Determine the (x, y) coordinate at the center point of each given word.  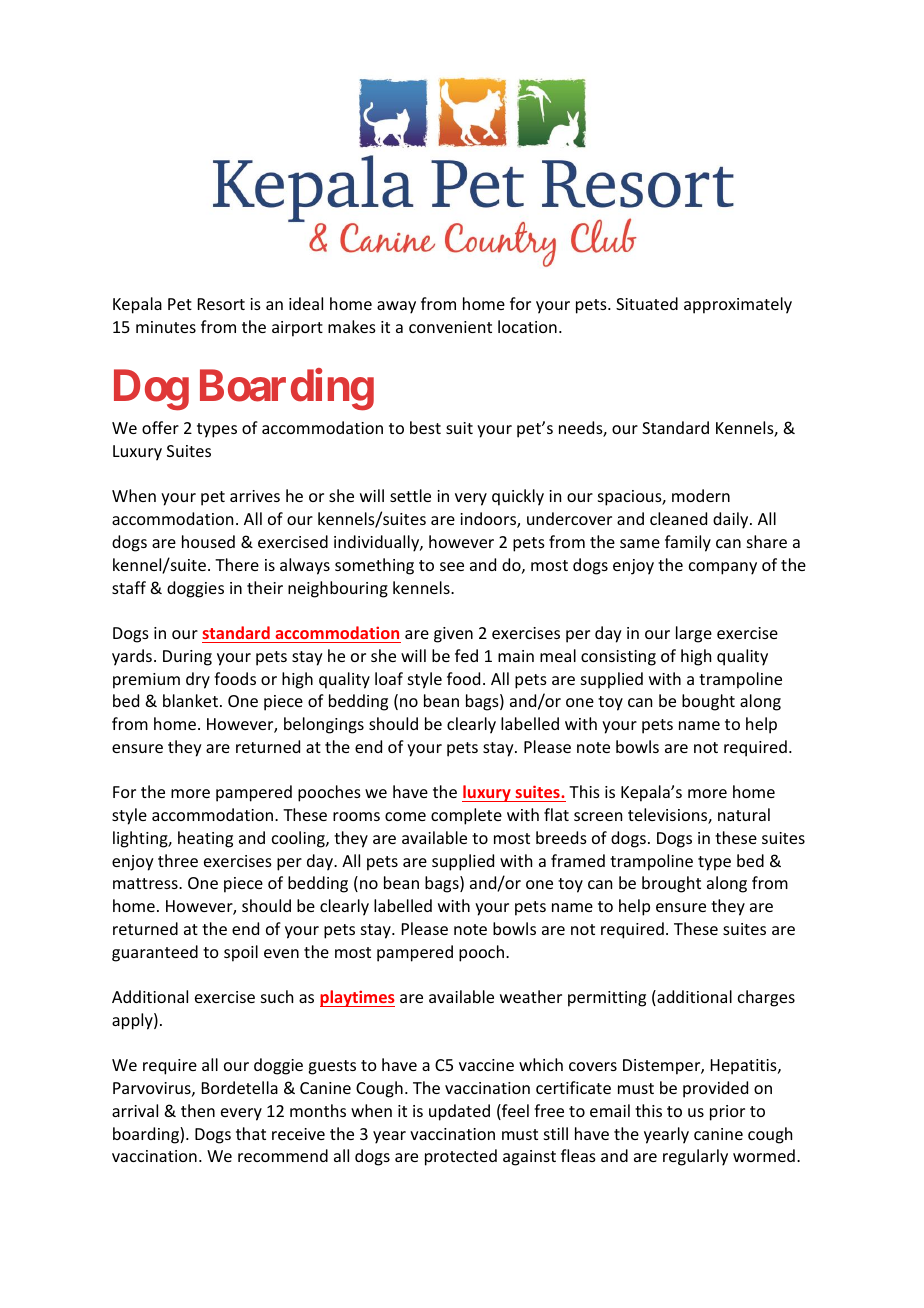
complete (466, 816)
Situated (647, 303)
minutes (166, 327)
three (178, 860)
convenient (450, 327)
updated (459, 1112)
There (237, 564)
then (198, 1110)
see (452, 566)
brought (671, 884)
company (723, 568)
